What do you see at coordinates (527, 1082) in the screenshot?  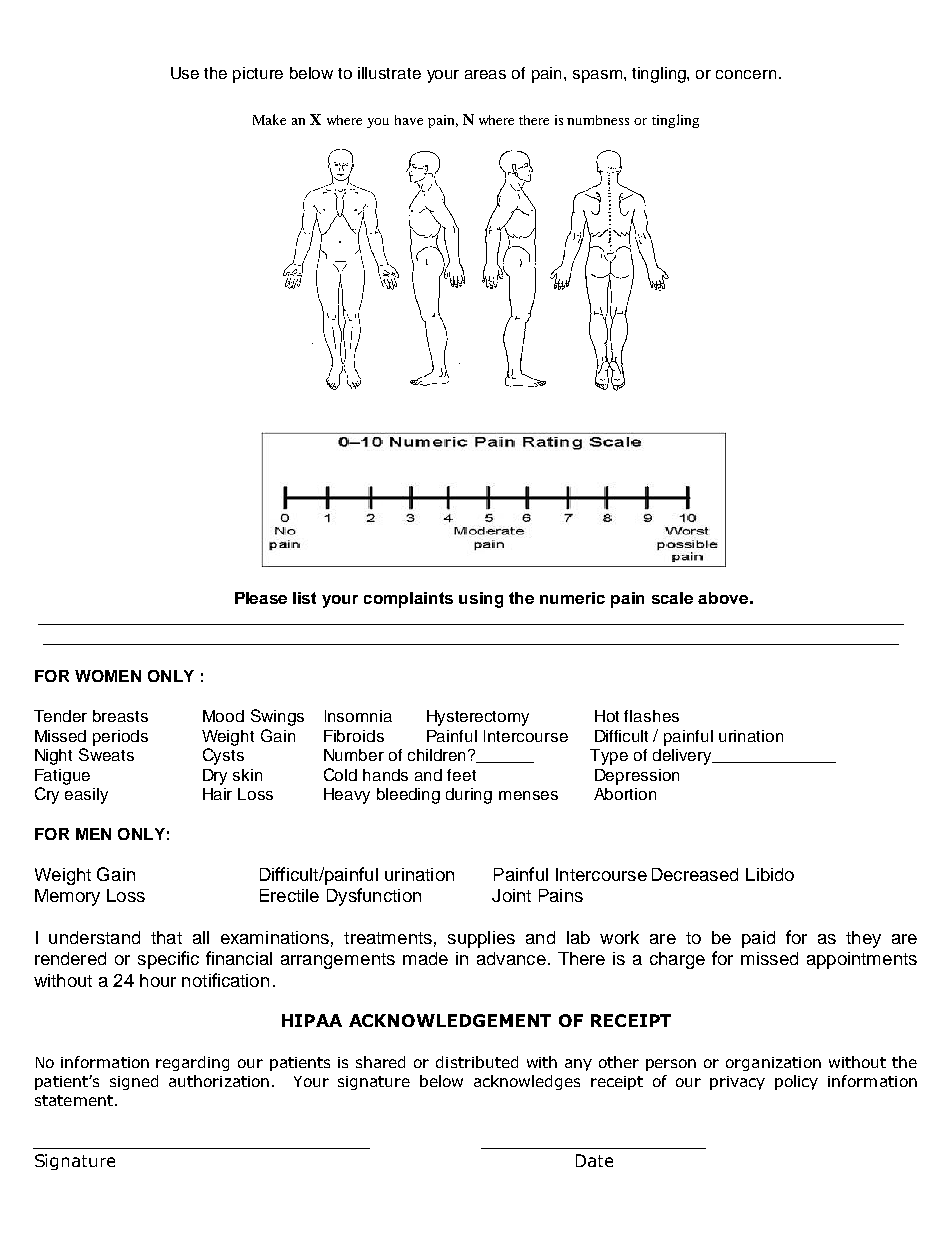 I see `acknowledges` at bounding box center [527, 1082].
